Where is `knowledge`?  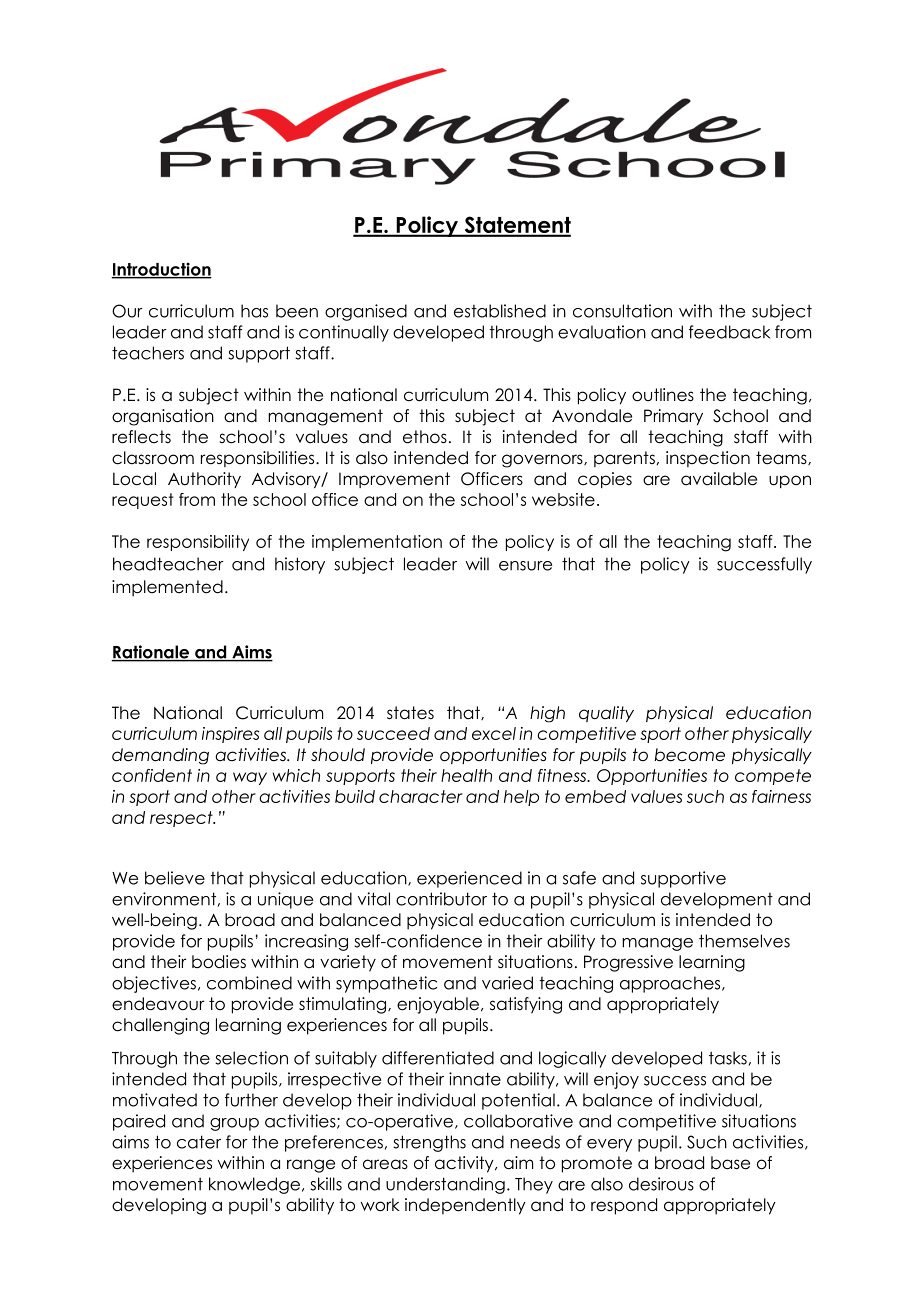 knowledge is located at coordinates (254, 1185).
